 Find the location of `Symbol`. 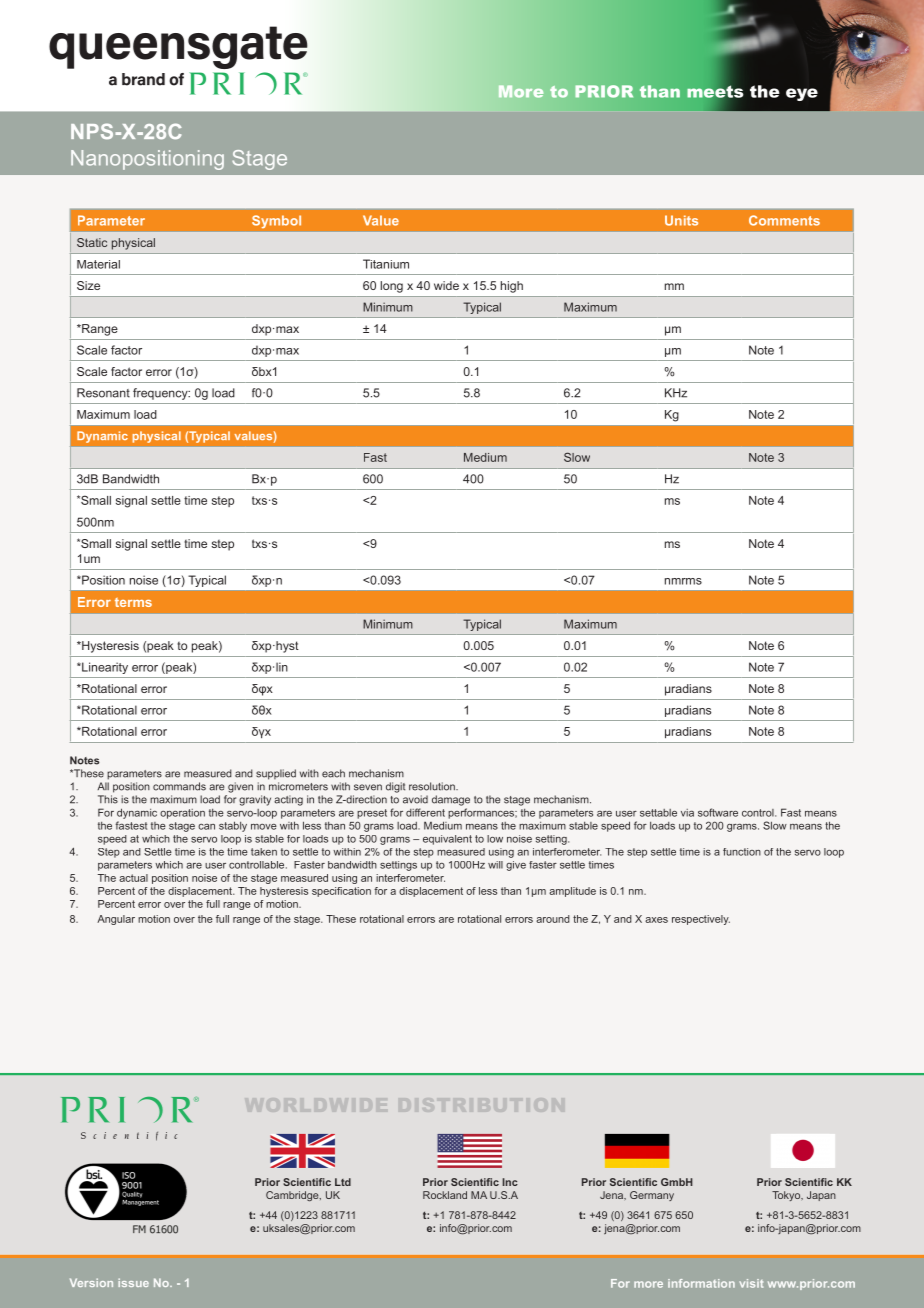

Symbol is located at coordinates (276, 221).
